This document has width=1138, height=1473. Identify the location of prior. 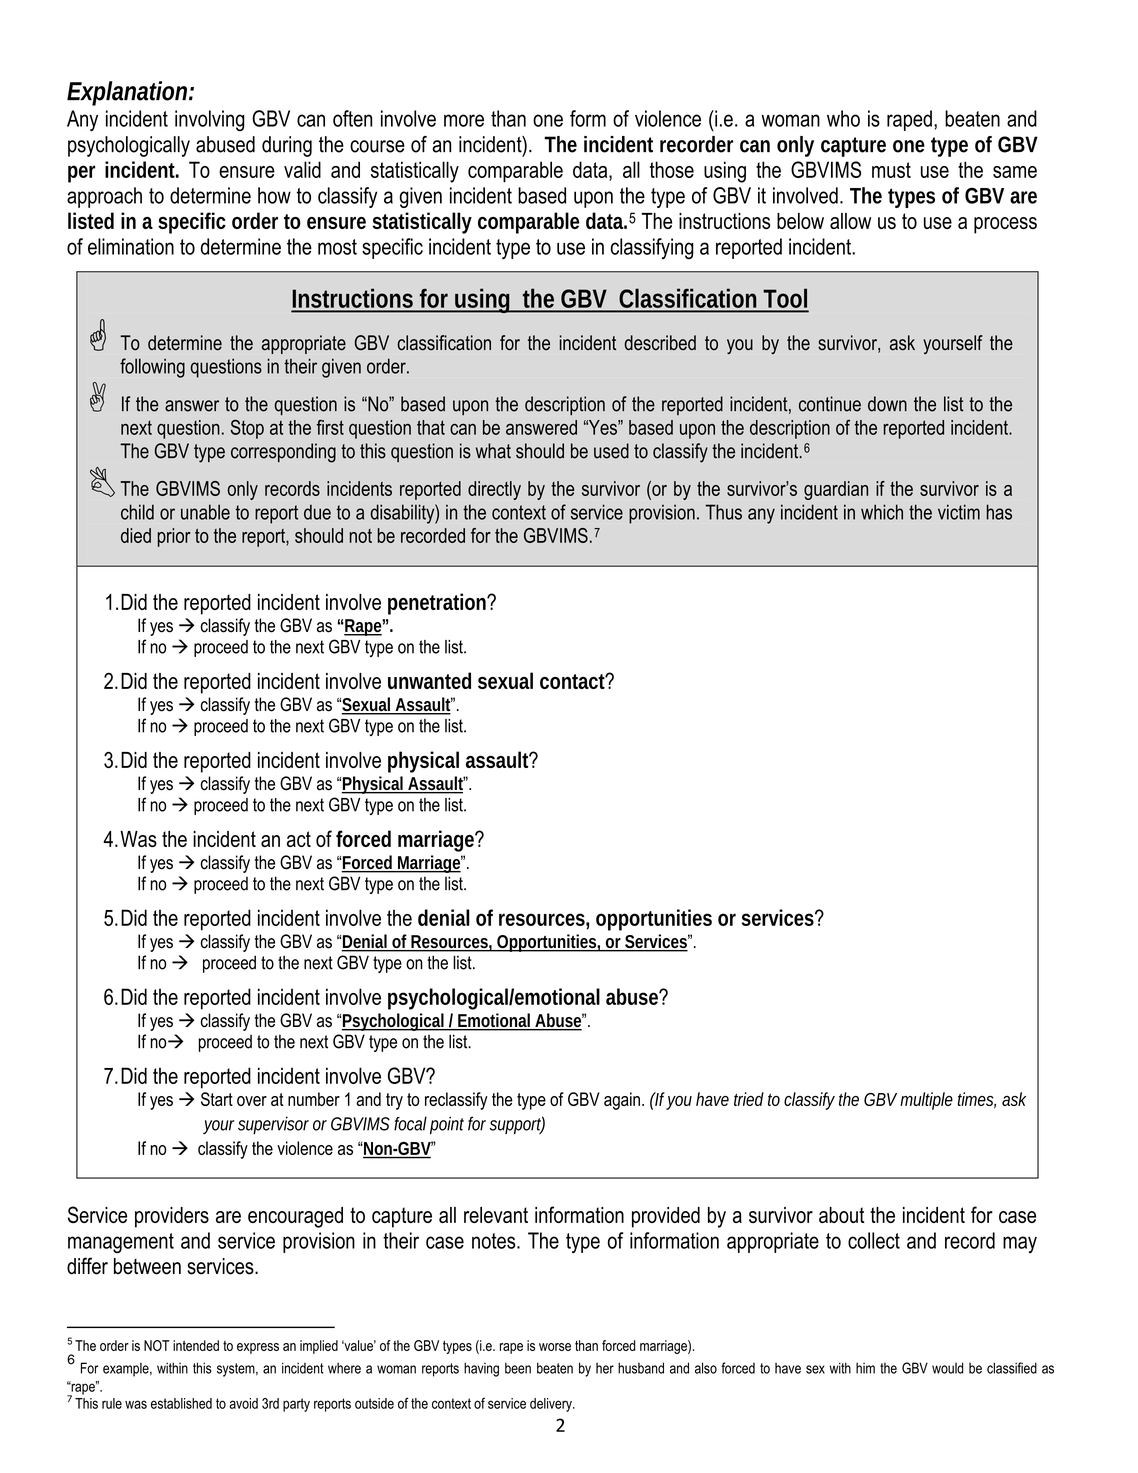
(174, 537).
